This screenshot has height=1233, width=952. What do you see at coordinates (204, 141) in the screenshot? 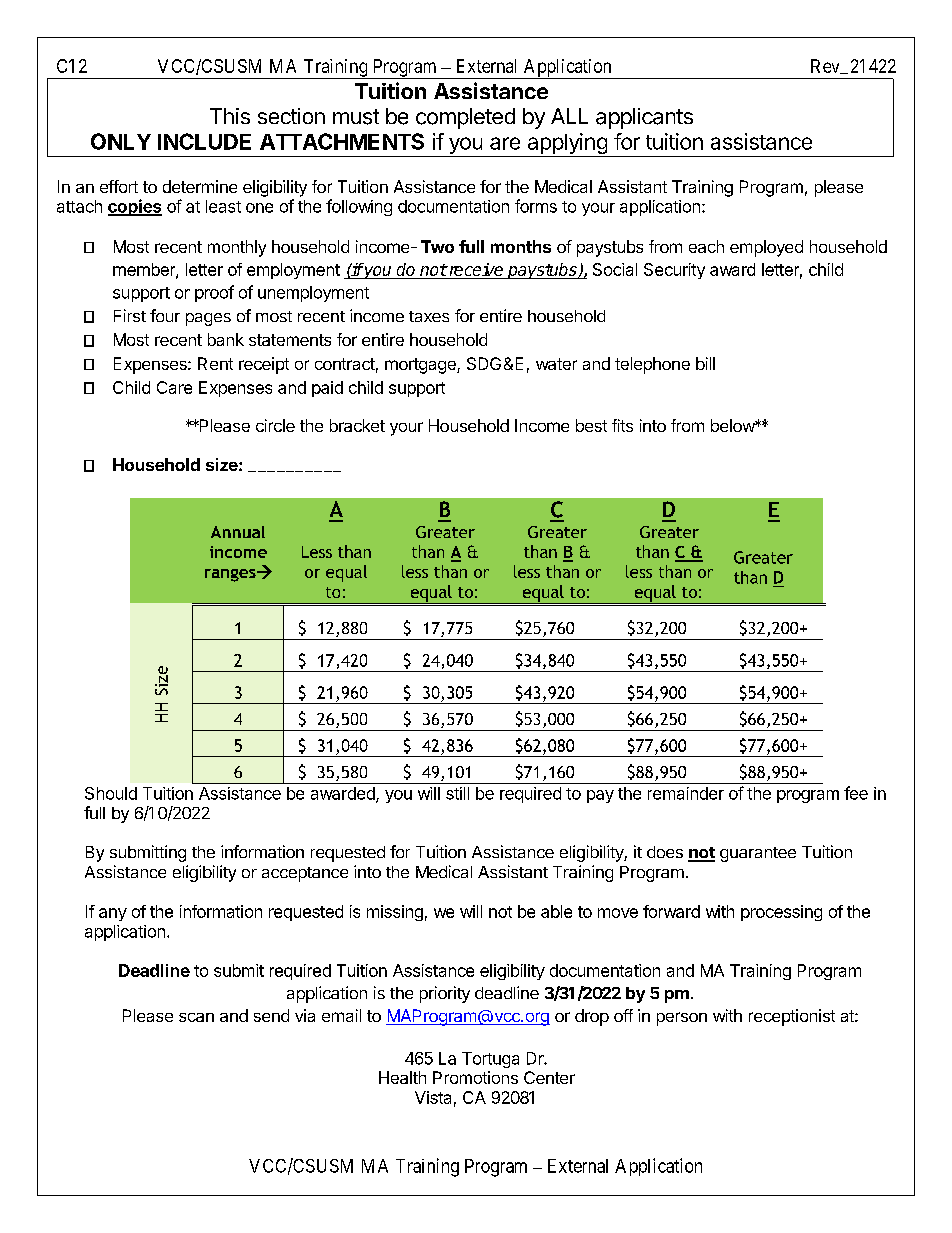
I see `INCLUDE` at bounding box center [204, 141].
